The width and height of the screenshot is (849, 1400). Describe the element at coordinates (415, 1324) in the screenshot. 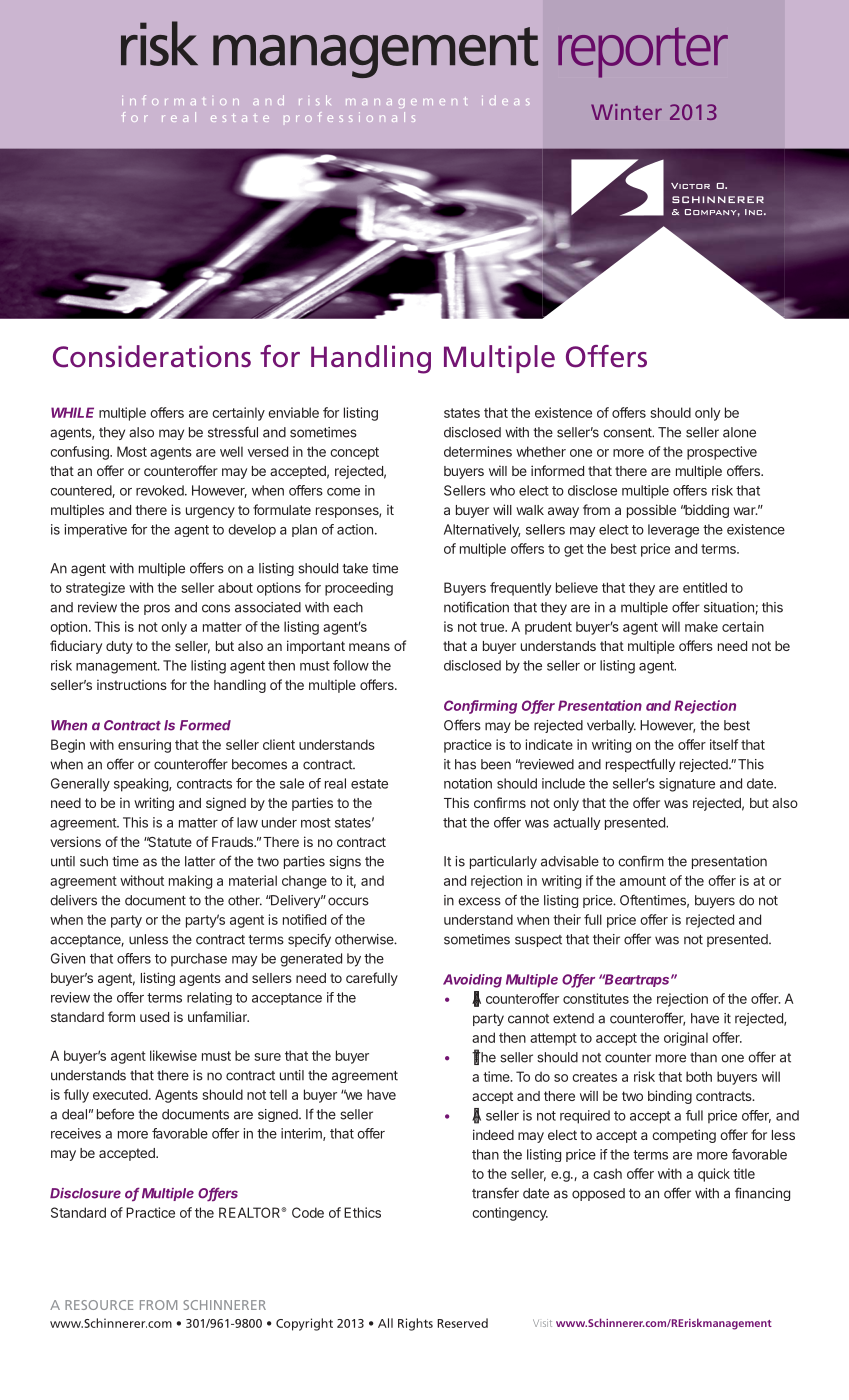

I see `Rights` at that location.
